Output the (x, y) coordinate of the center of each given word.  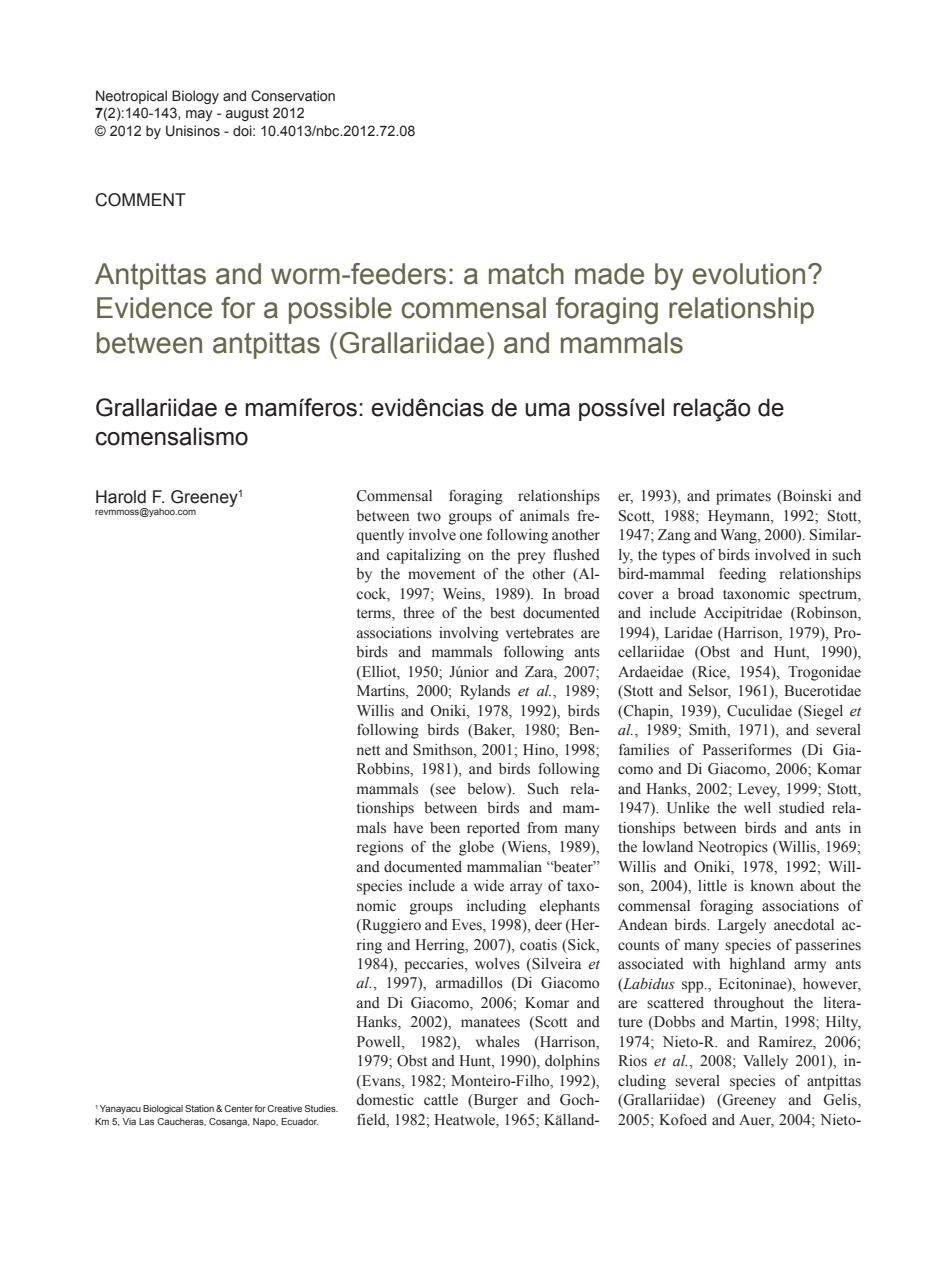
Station (199, 1108)
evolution (748, 274)
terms (375, 614)
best (502, 613)
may (199, 115)
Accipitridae (742, 614)
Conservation (293, 96)
